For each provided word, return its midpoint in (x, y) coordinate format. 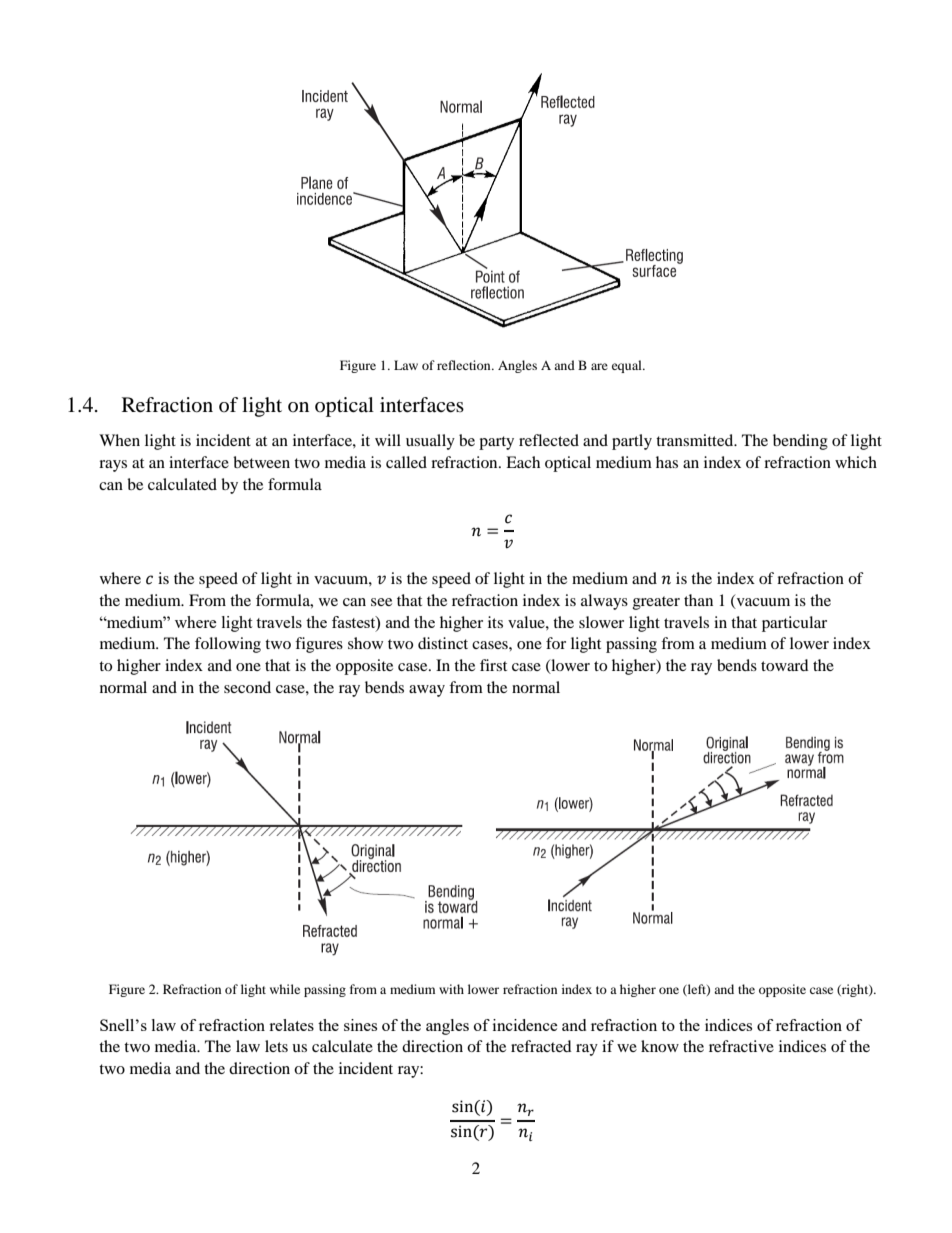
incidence (525, 1025)
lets (276, 1046)
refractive (741, 1046)
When (119, 440)
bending (800, 442)
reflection (465, 365)
